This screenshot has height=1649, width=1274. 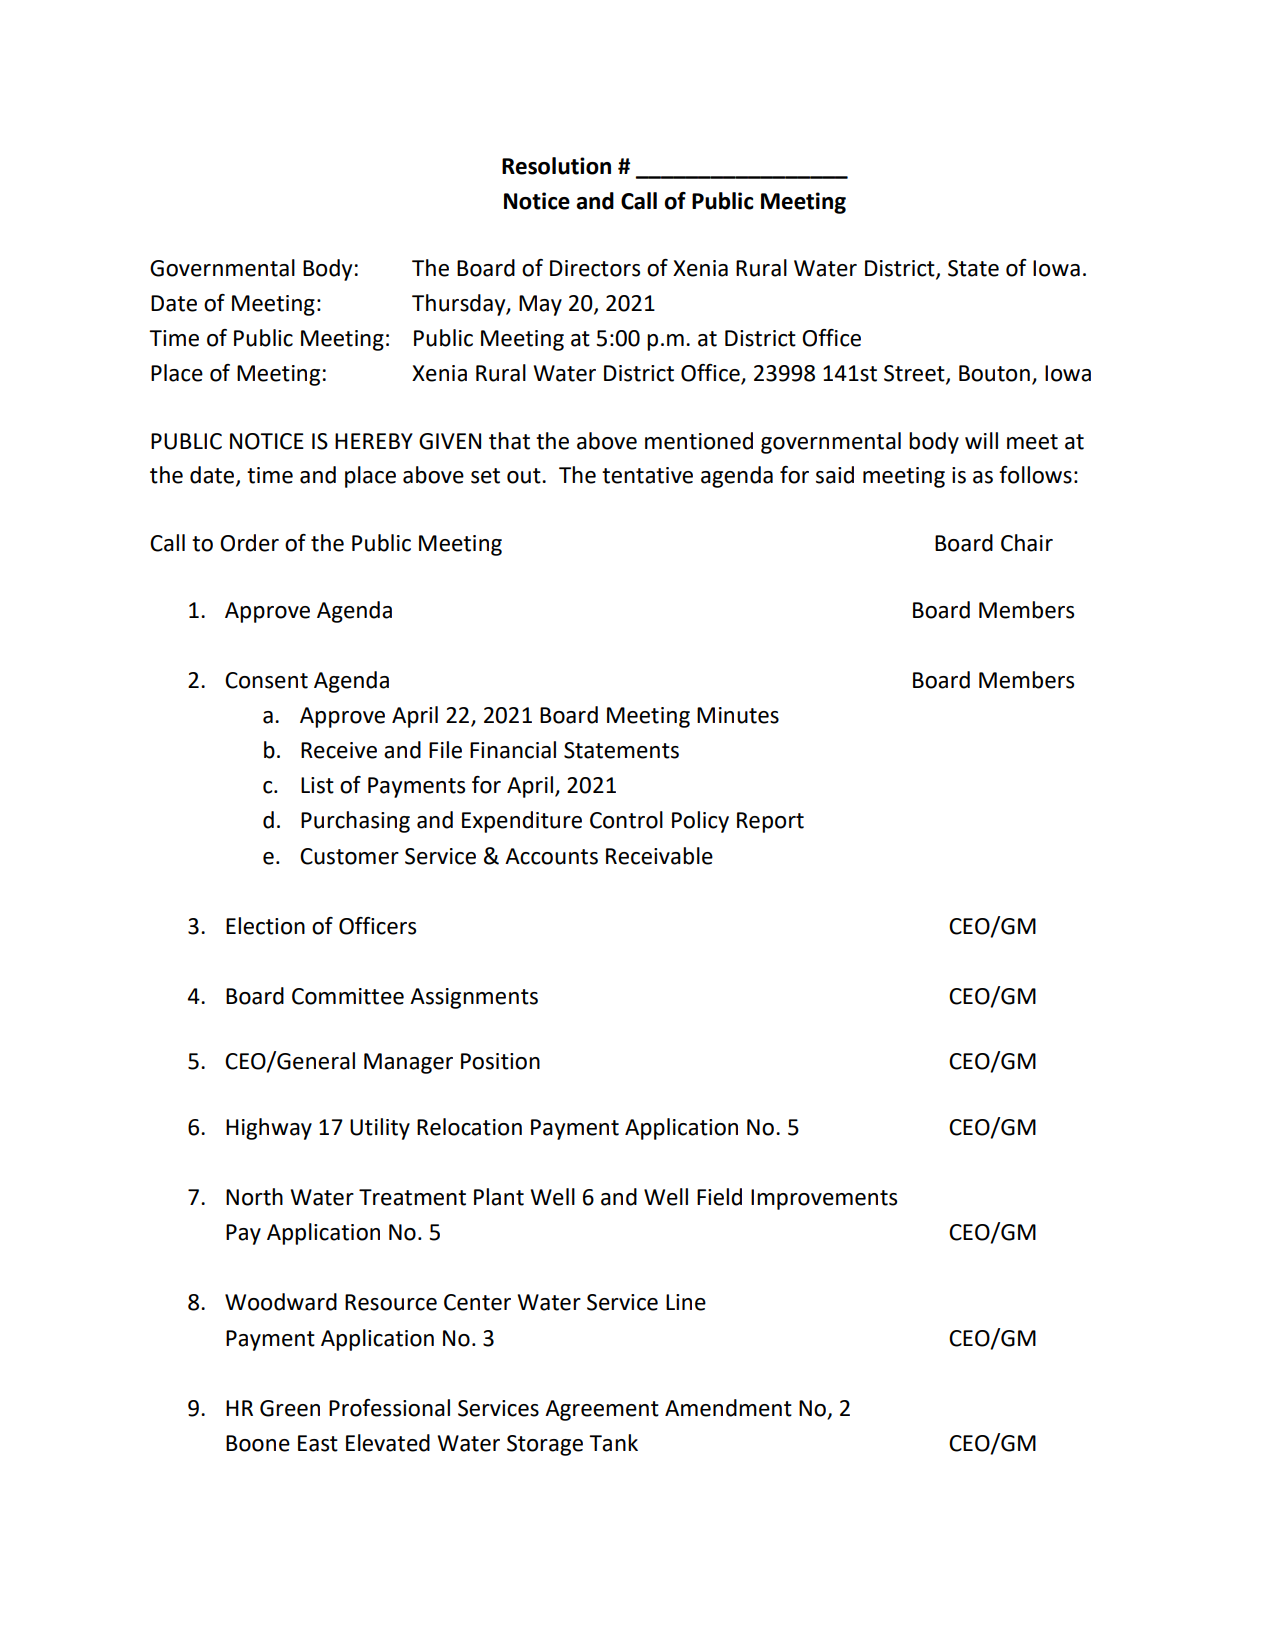 What do you see at coordinates (266, 680) in the screenshot?
I see `Consent` at bounding box center [266, 680].
